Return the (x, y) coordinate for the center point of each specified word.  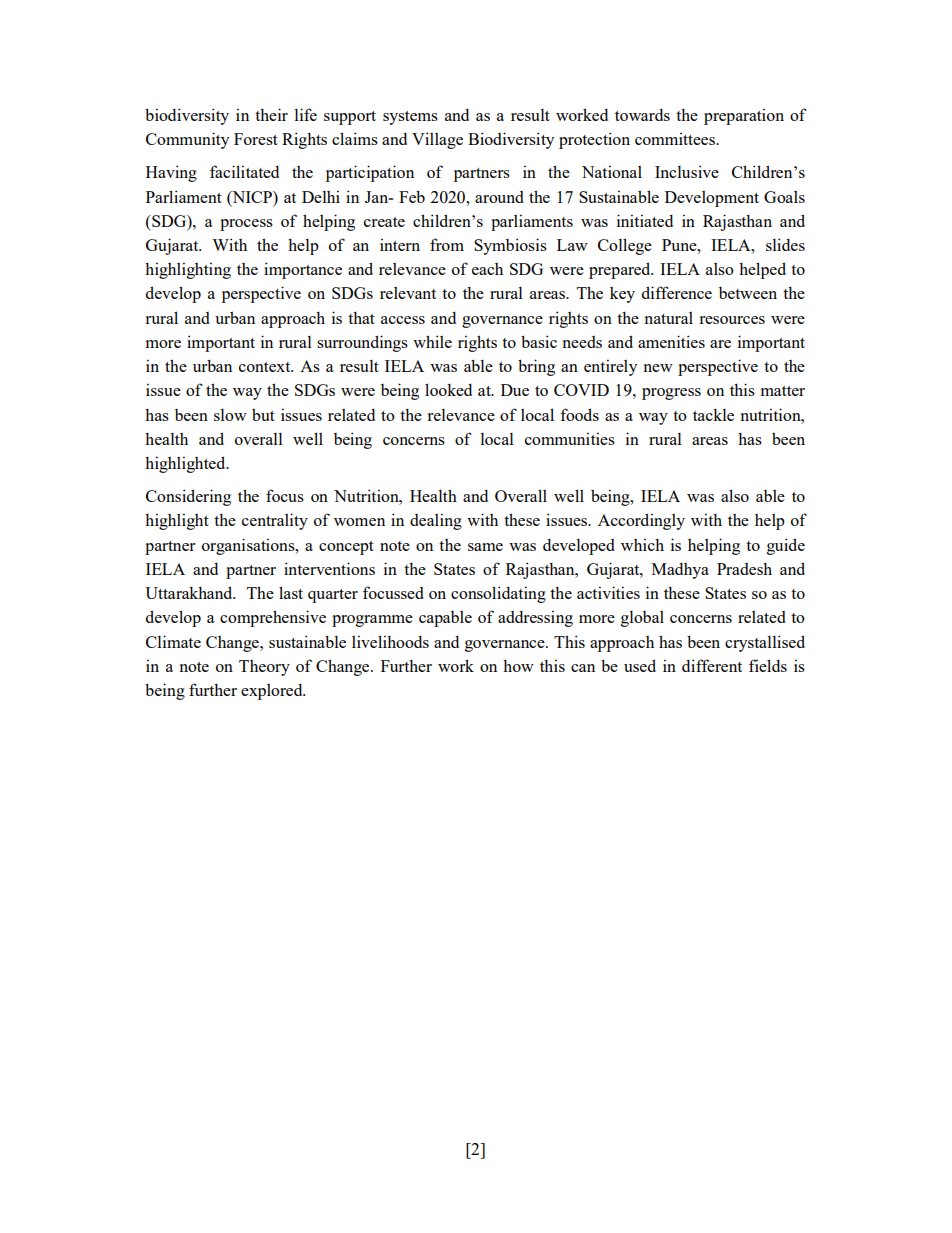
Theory (264, 668)
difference (677, 292)
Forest (256, 139)
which (642, 544)
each (487, 269)
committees (676, 138)
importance (303, 270)
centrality (275, 521)
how (518, 665)
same (485, 547)
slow (230, 415)
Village (437, 140)
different (712, 665)
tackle (713, 414)
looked (448, 389)
